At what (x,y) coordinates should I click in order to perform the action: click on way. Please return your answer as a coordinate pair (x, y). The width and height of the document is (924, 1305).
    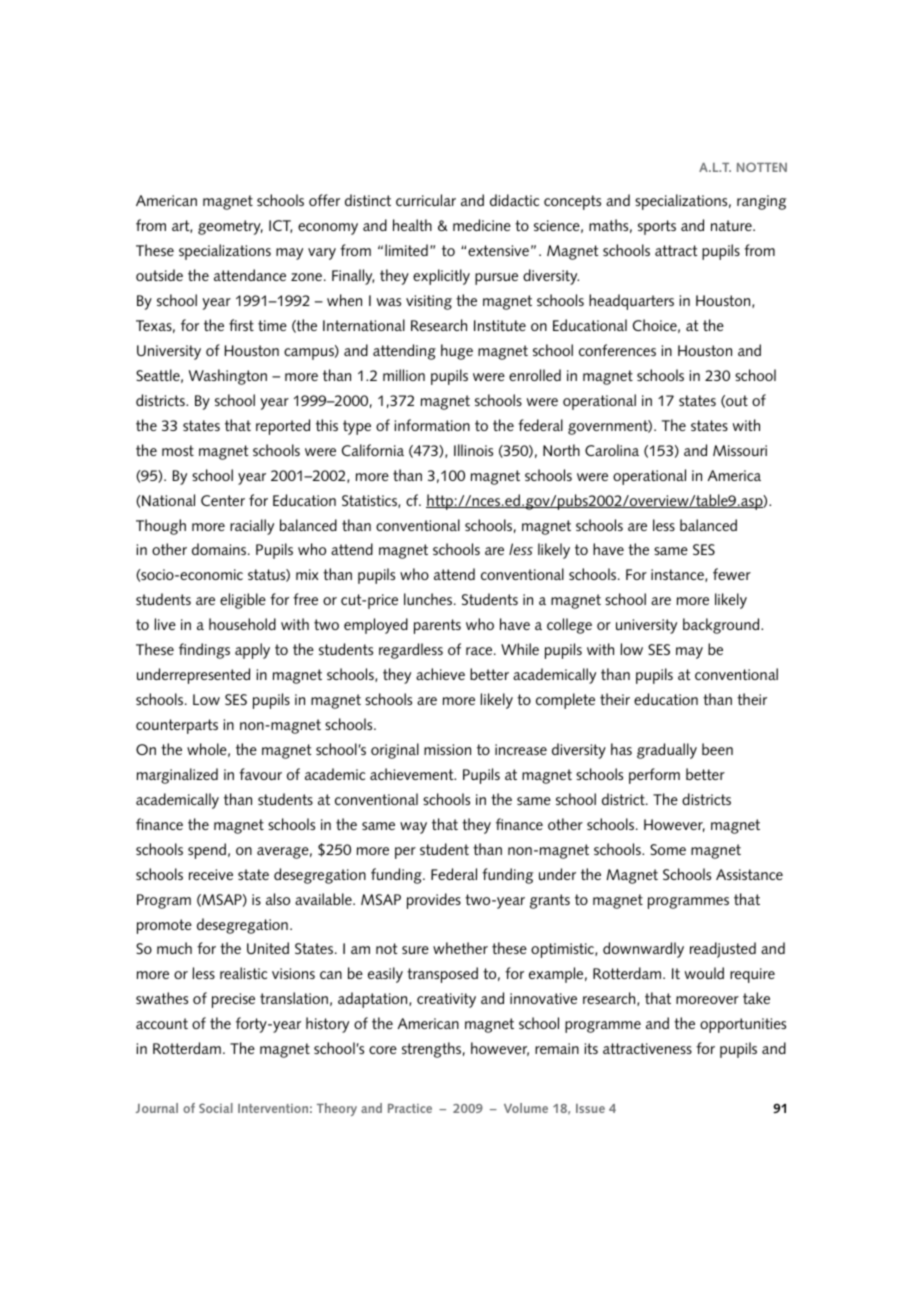
    Looking at the image, I should click on (413, 828).
